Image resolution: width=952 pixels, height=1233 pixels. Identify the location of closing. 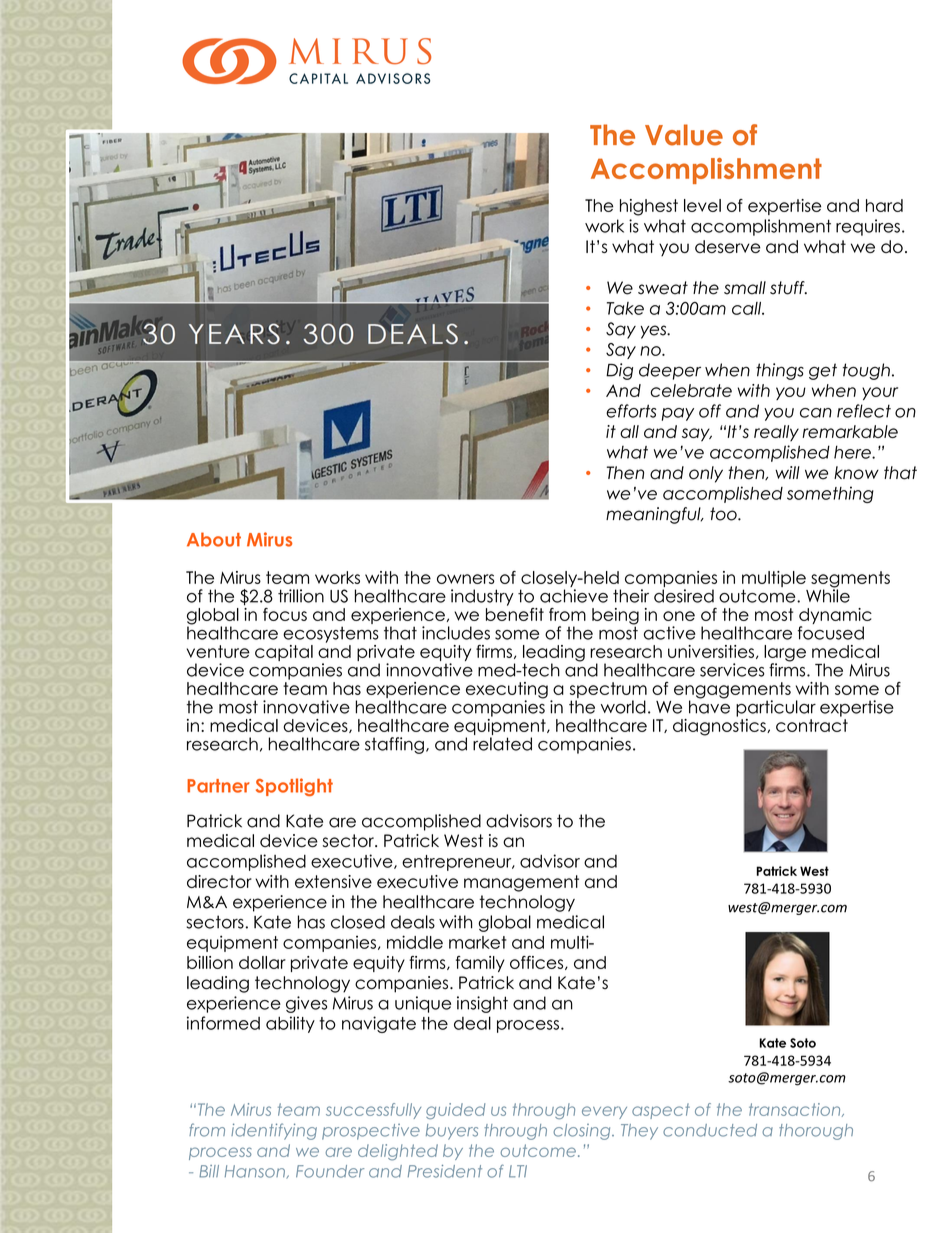
(583, 1132).
